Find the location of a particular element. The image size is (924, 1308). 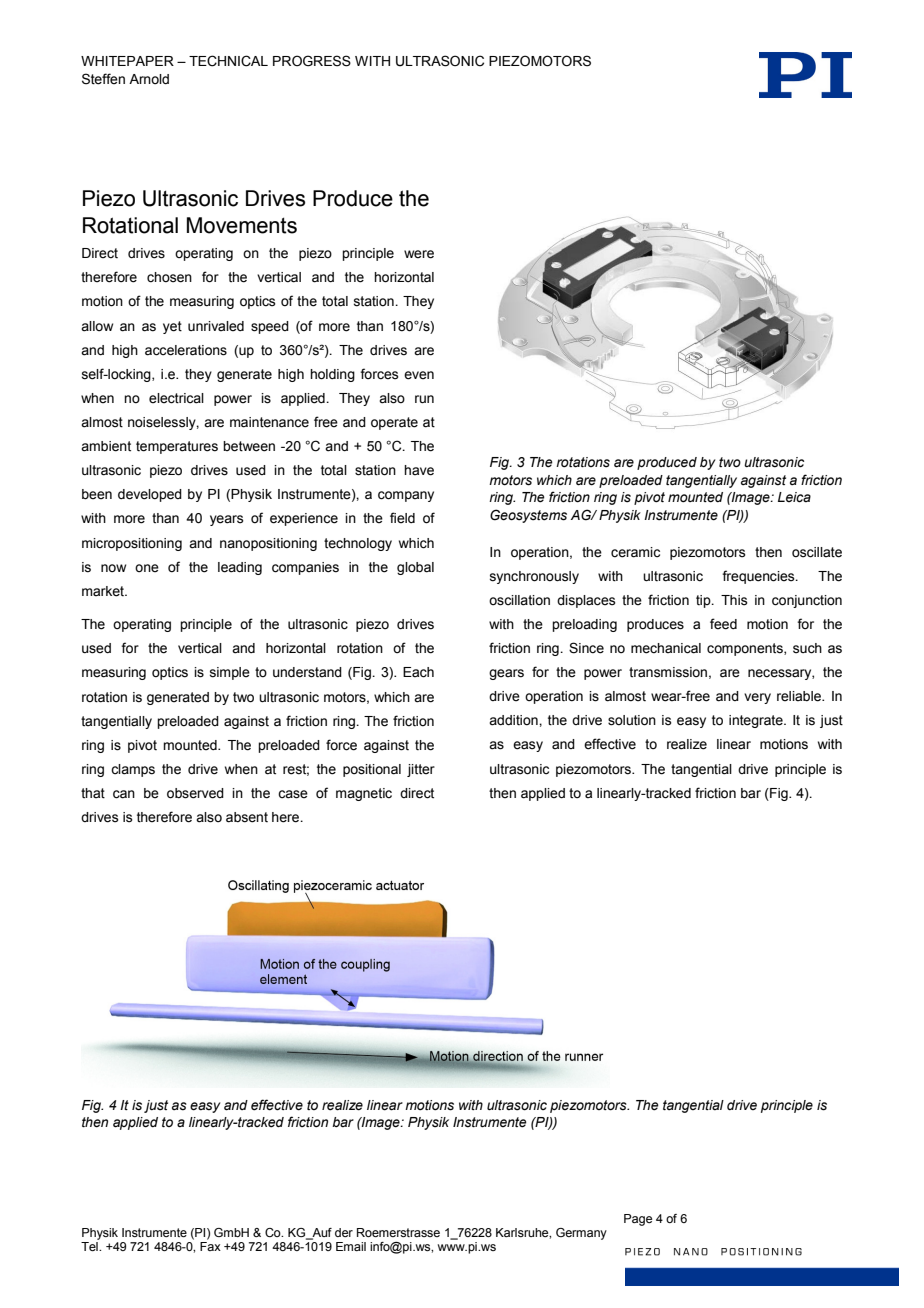

PROGRESS is located at coordinates (312, 61).
